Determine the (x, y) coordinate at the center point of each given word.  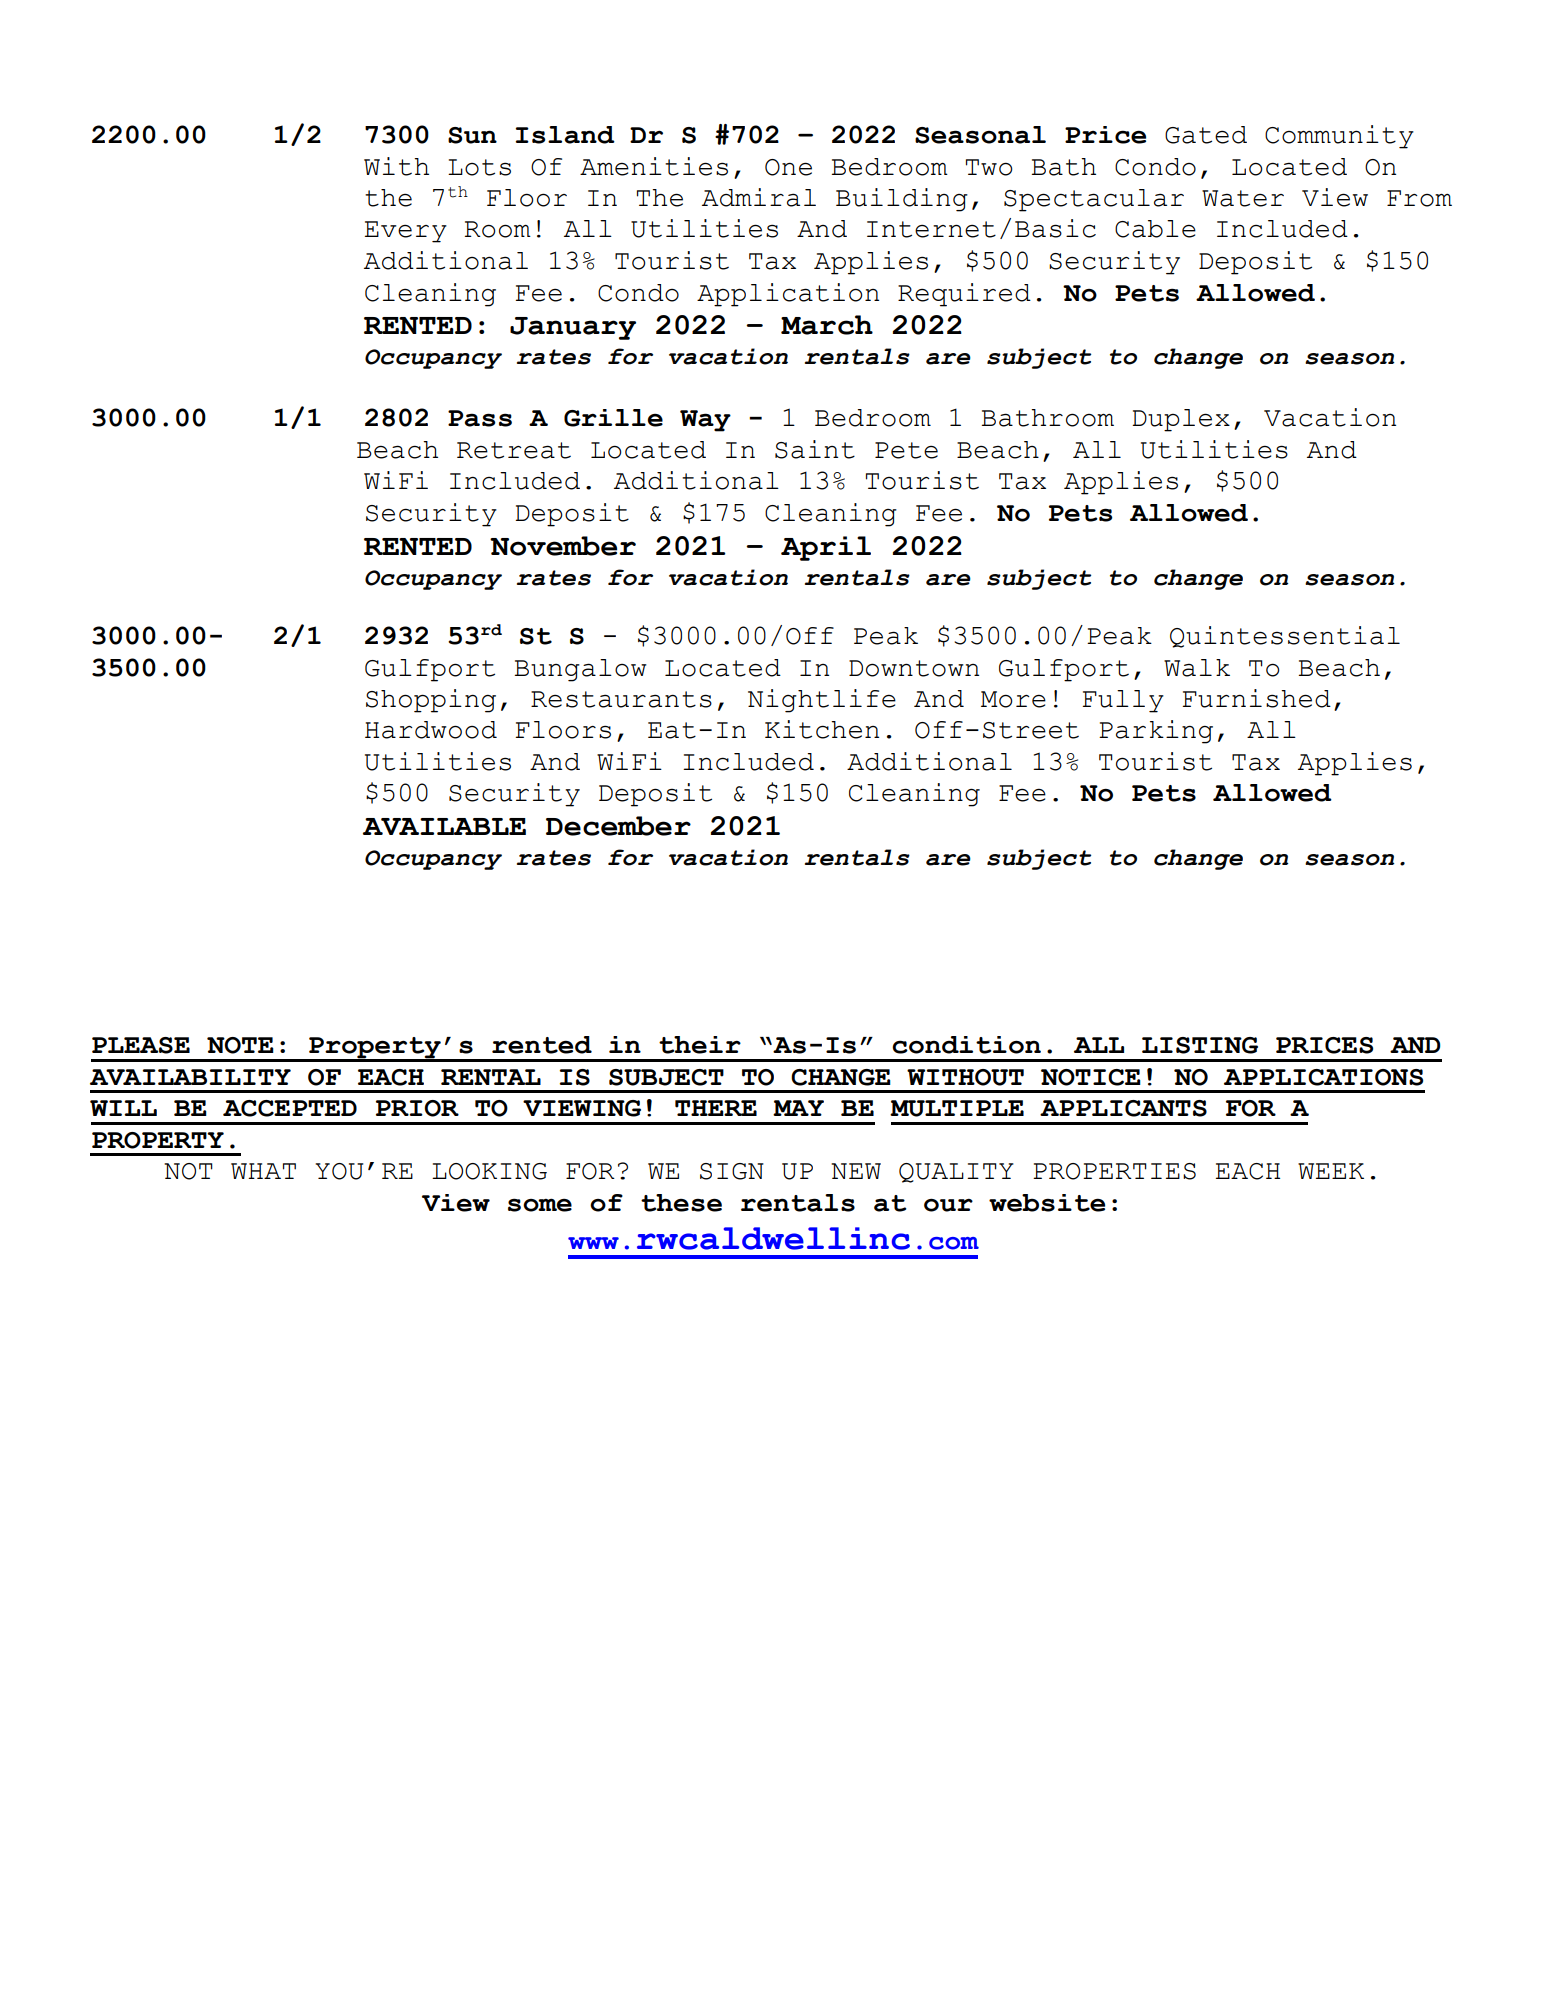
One (788, 167)
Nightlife (822, 701)
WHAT (263, 1171)
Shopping (431, 701)
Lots (479, 167)
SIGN (732, 1171)
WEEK (1331, 1171)
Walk (1197, 668)
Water (1243, 198)
